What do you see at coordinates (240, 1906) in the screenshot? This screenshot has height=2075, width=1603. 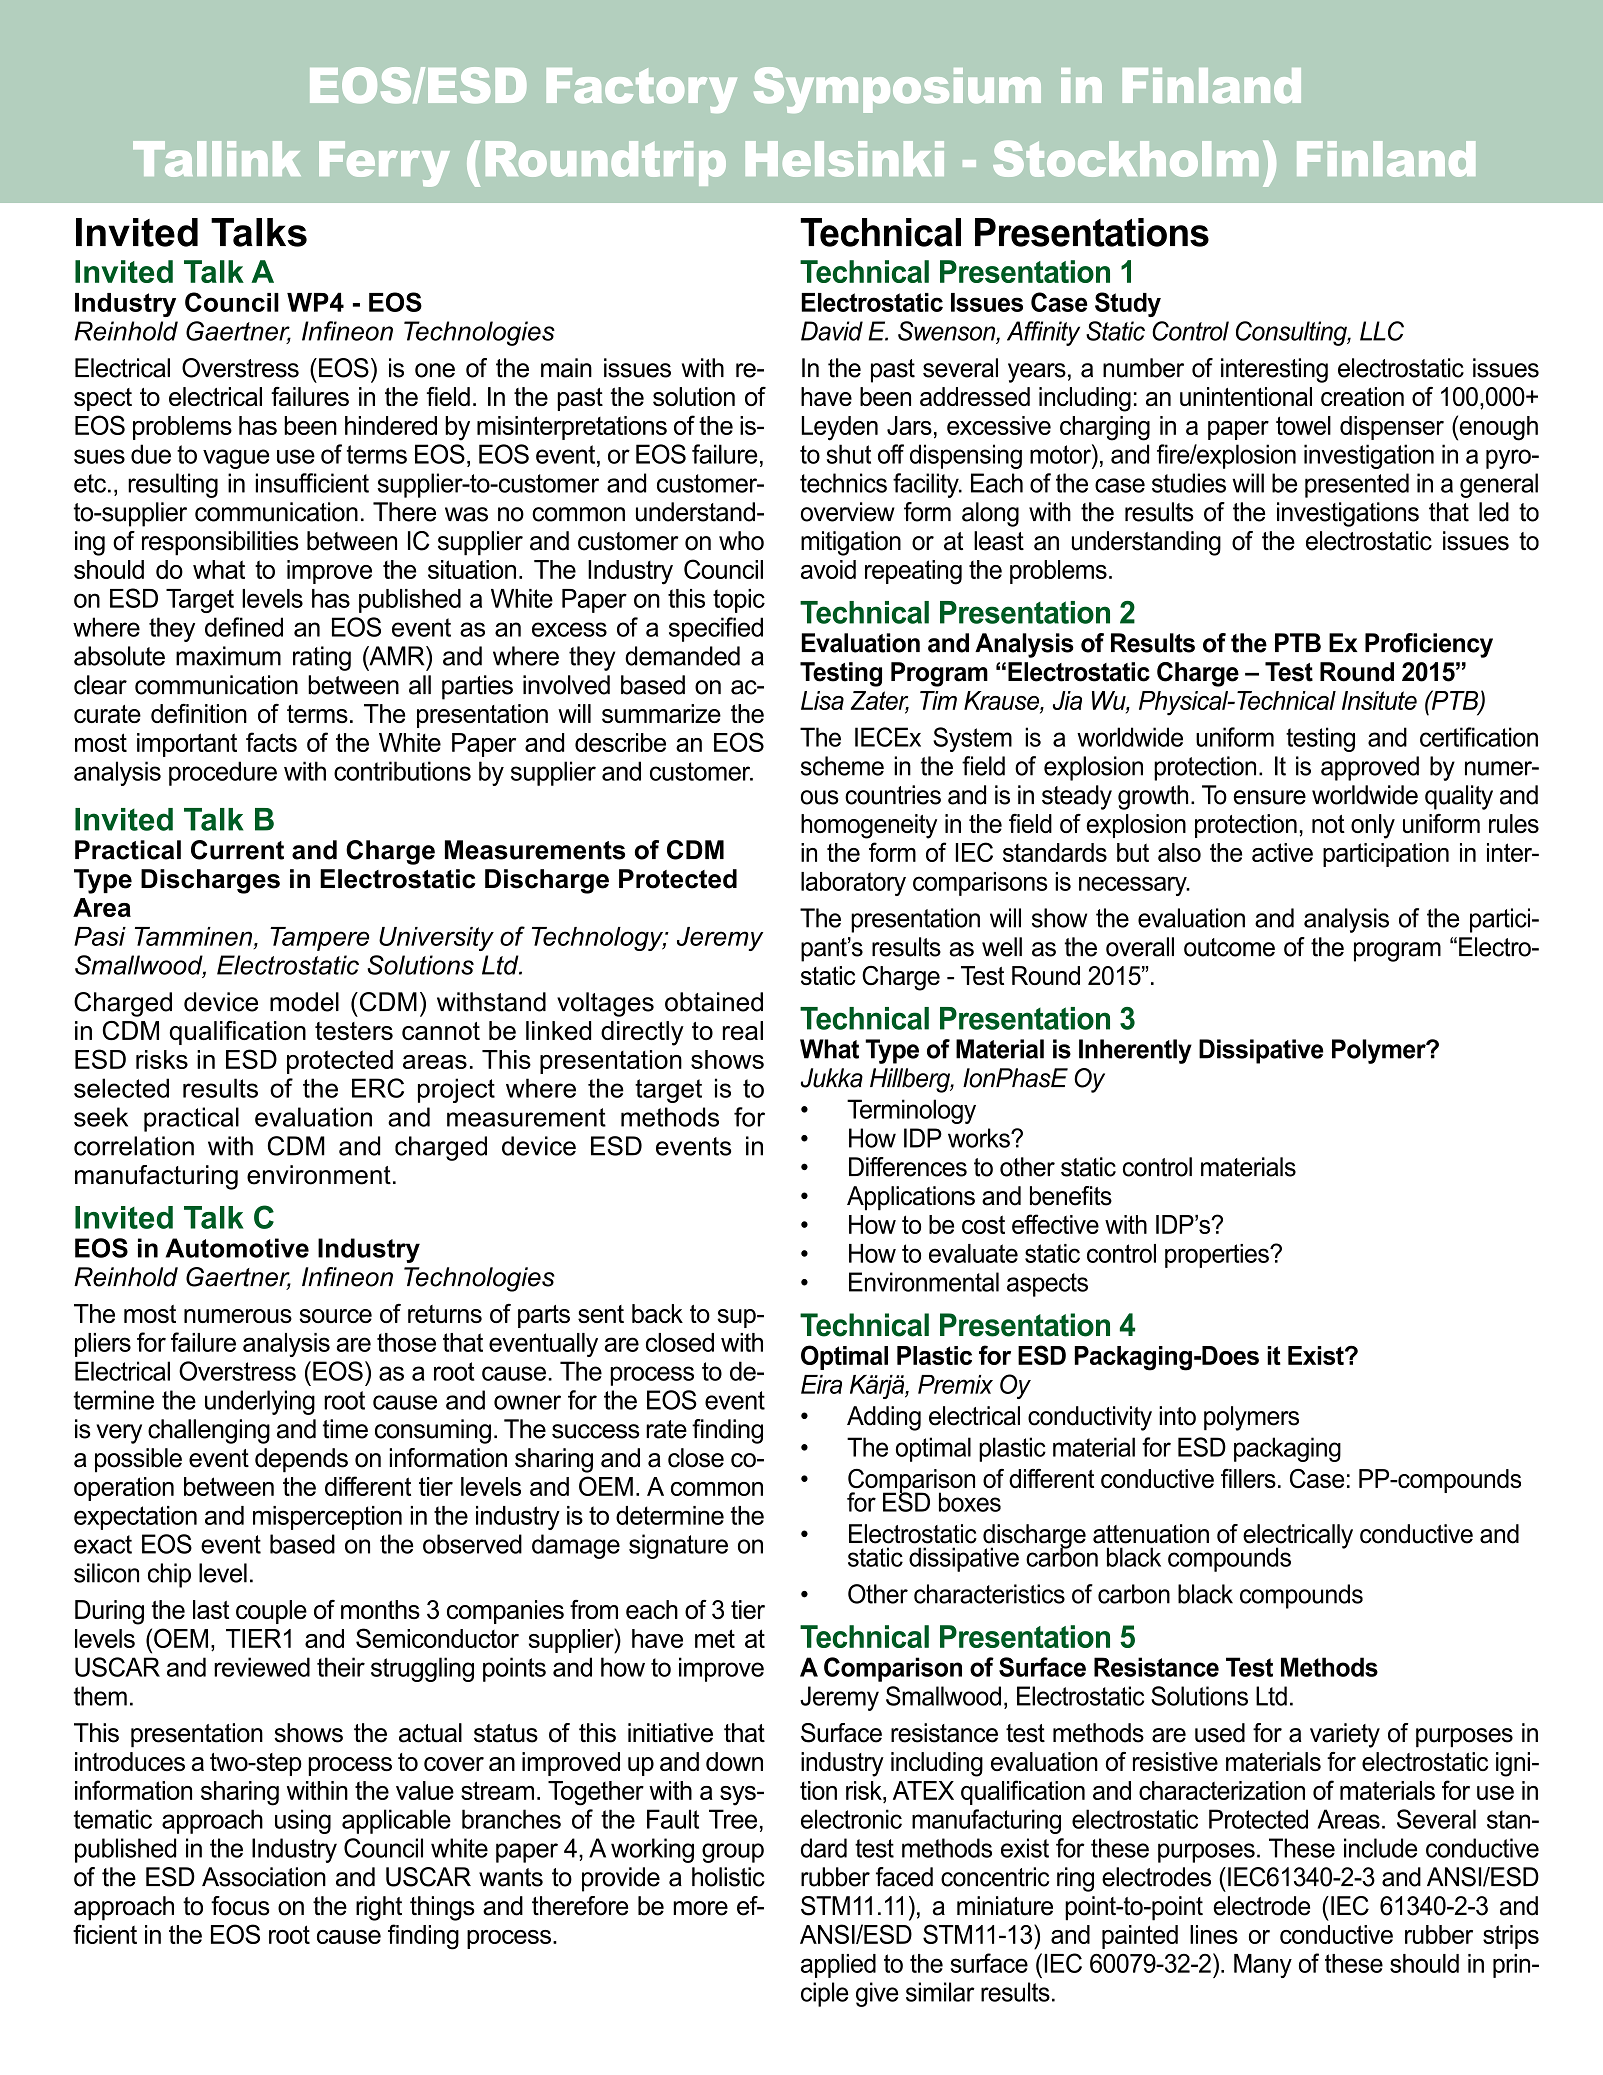 I see `focus` at bounding box center [240, 1906].
